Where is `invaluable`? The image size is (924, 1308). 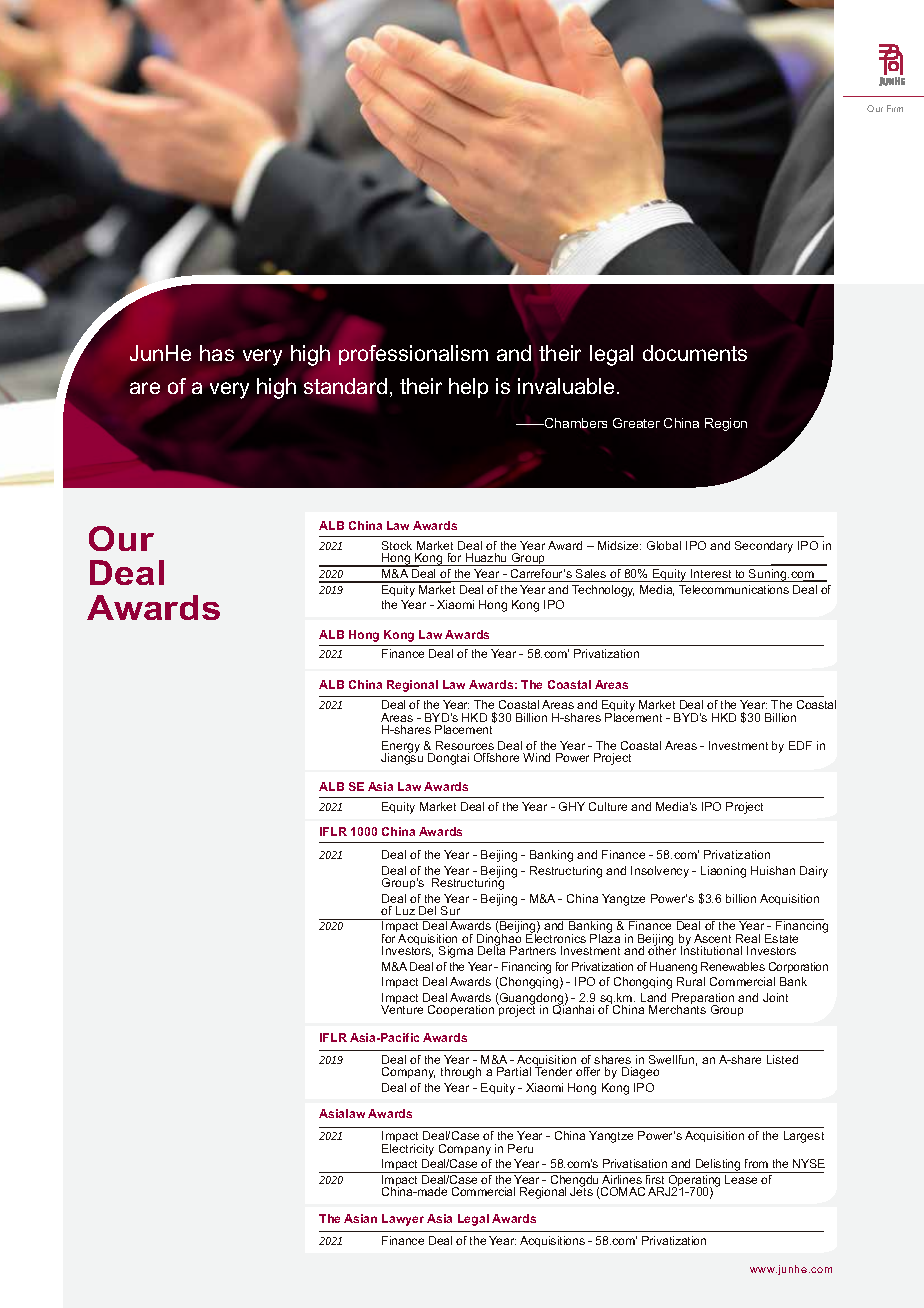 invaluable is located at coordinates (566, 386).
